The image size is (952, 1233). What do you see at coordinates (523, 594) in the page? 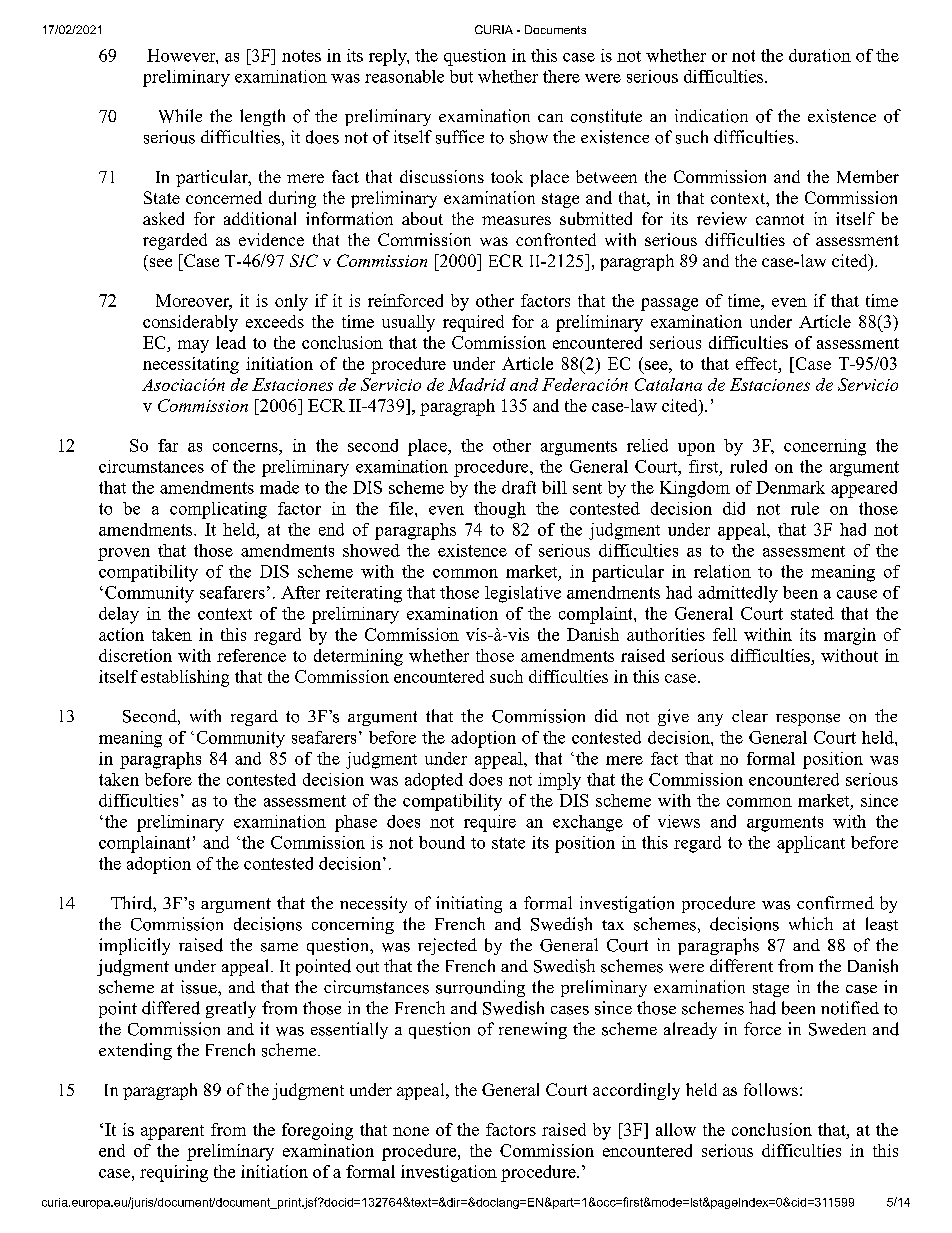
I see `legislative` at bounding box center [523, 594].
